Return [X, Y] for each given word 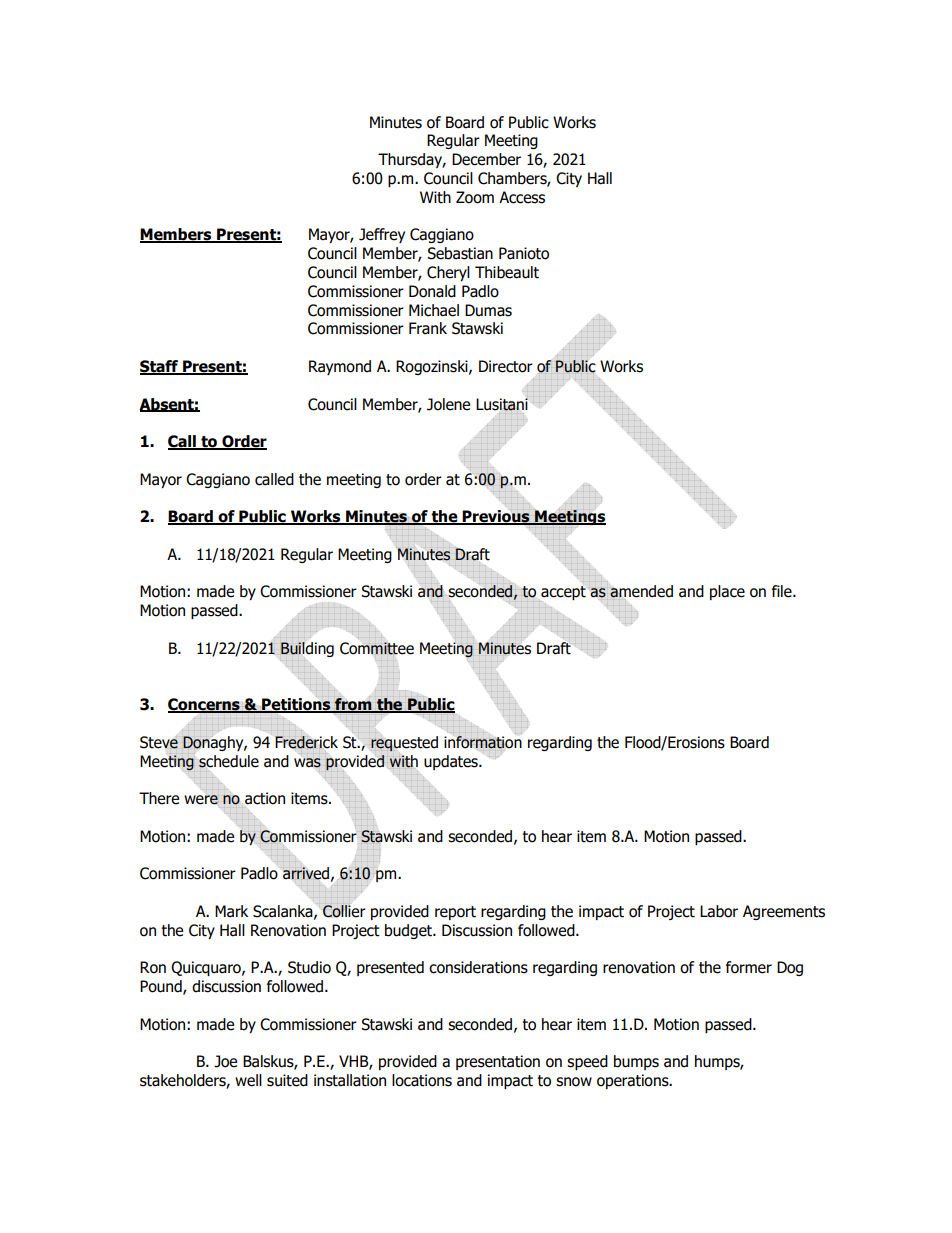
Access [522, 197]
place [727, 592]
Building [307, 649]
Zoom [475, 197]
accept [562, 594]
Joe [225, 1061]
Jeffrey [382, 235]
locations [422, 1080]
